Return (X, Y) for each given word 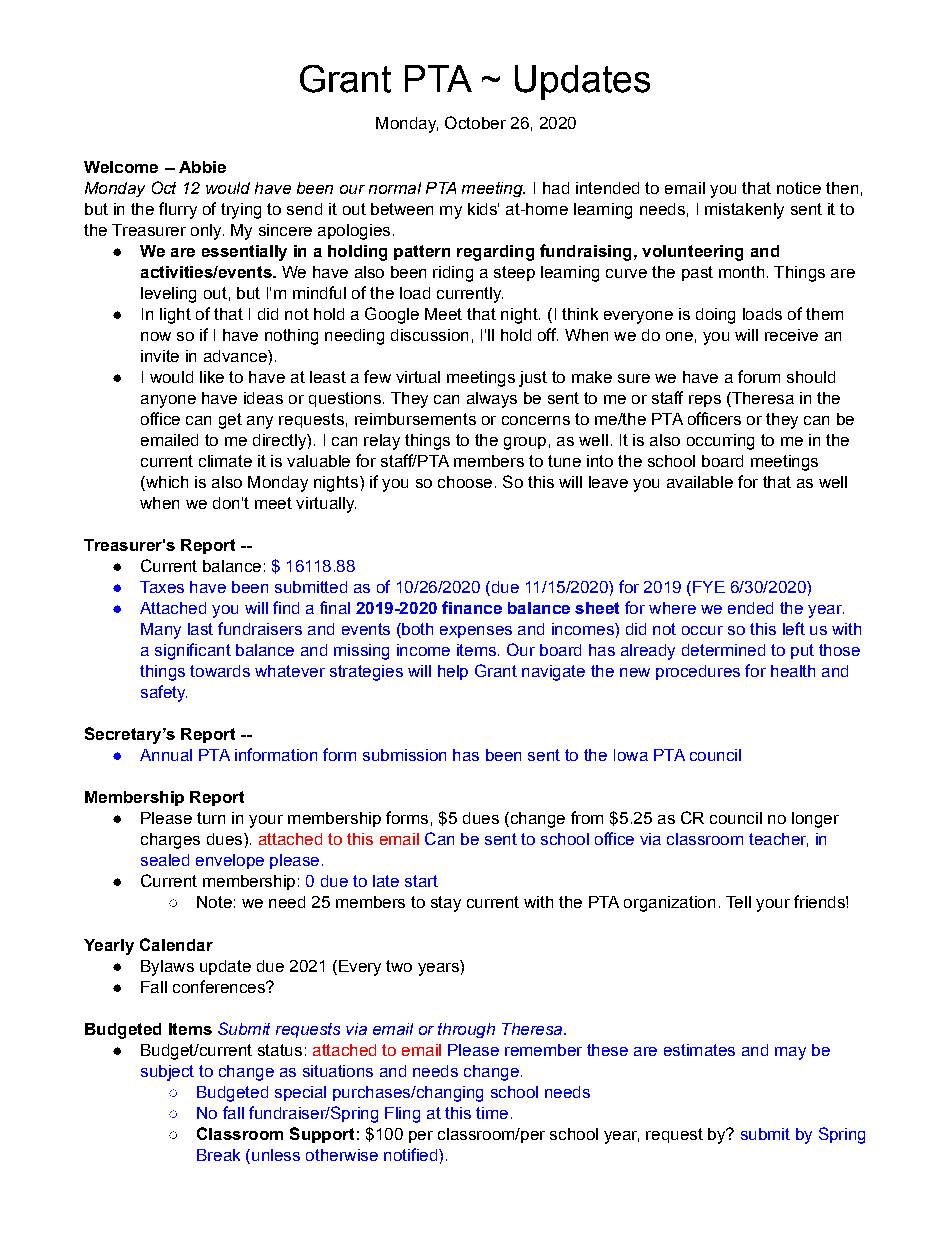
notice (799, 188)
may (790, 1053)
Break (218, 1155)
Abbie (202, 167)
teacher (778, 840)
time (492, 1113)
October (475, 122)
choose (465, 482)
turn (211, 818)
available (700, 482)
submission (404, 755)
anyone (168, 401)
